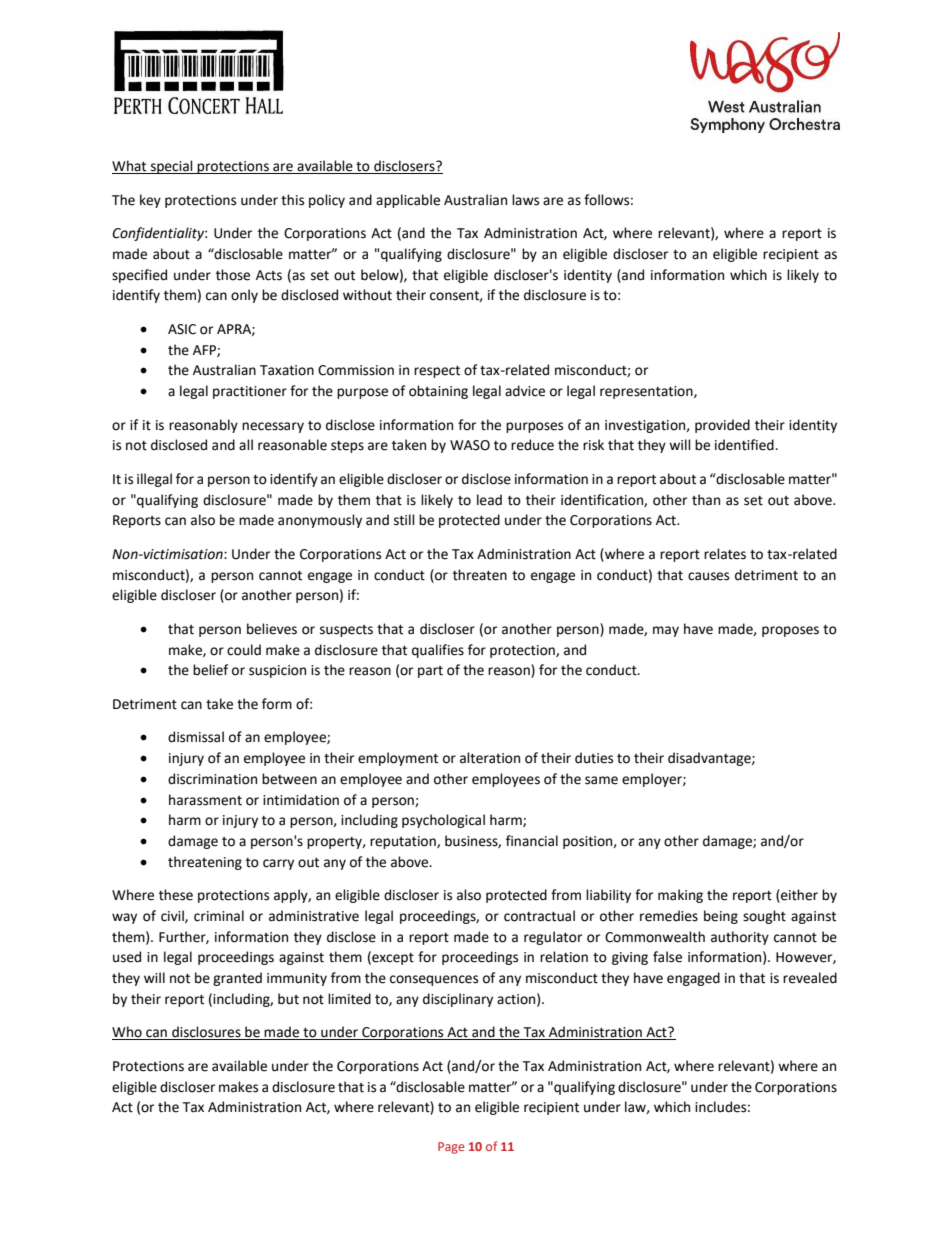  What do you see at coordinates (443, 821) in the image?
I see `psychological` at bounding box center [443, 821].
